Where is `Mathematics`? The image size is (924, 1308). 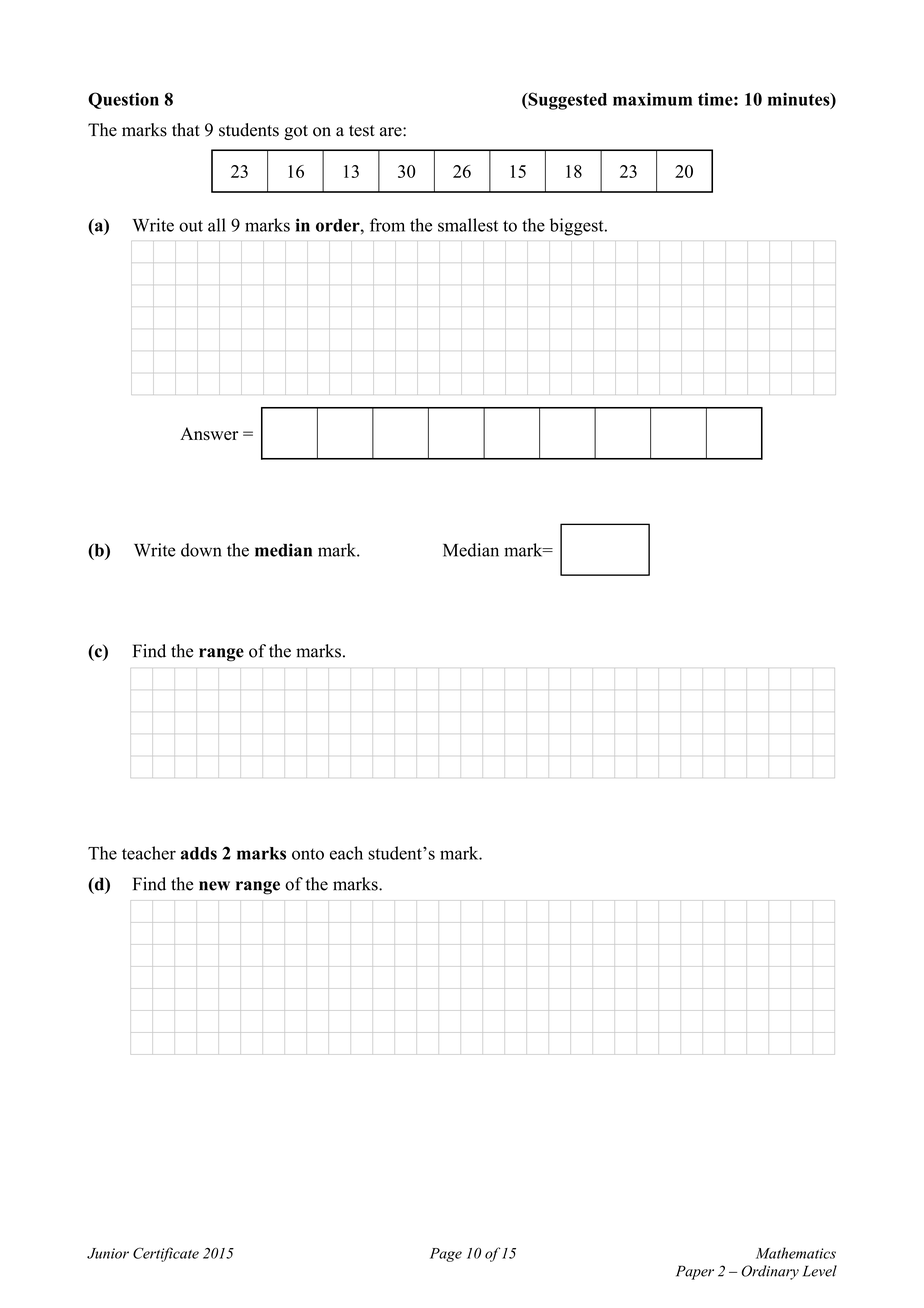
Mathematics is located at coordinates (796, 1253).
